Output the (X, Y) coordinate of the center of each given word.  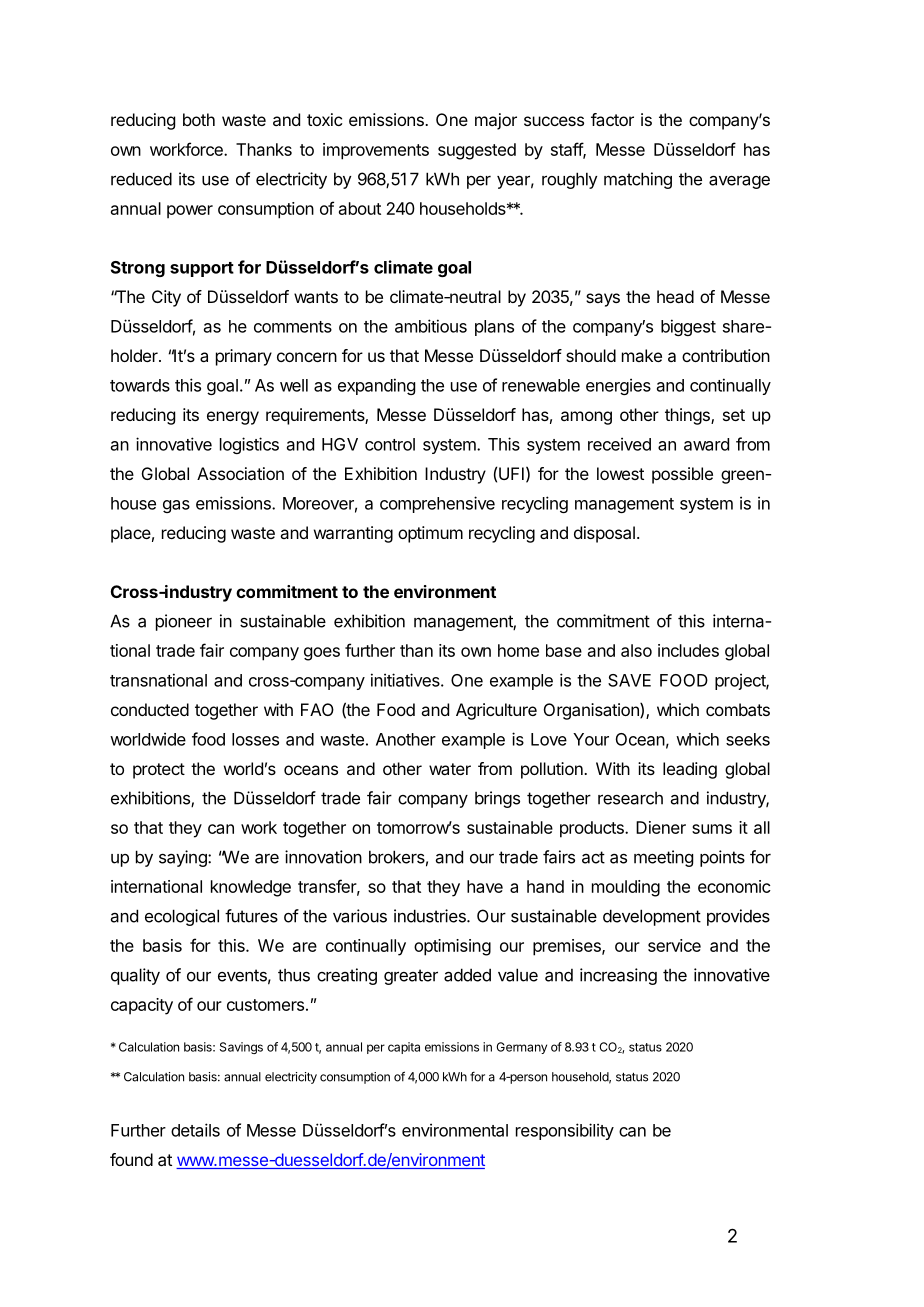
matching (638, 180)
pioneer (184, 622)
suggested (477, 151)
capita (404, 1048)
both (199, 119)
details (195, 1130)
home (518, 650)
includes (688, 650)
